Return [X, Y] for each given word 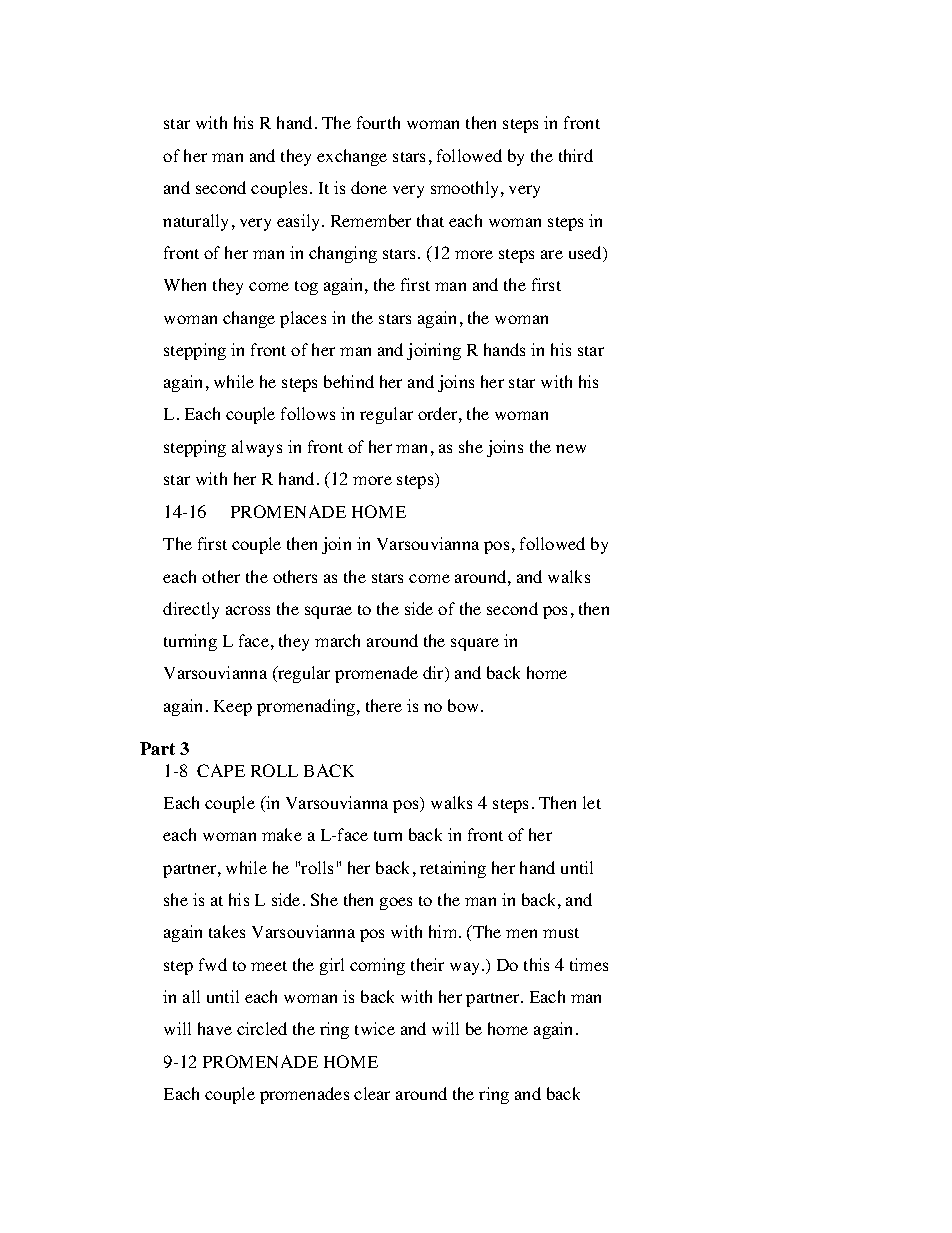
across [248, 610]
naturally [195, 222]
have [215, 1028]
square [475, 644]
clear [372, 1093]
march [337, 640]
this [536, 964]
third [576, 155]
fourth [378, 122]
